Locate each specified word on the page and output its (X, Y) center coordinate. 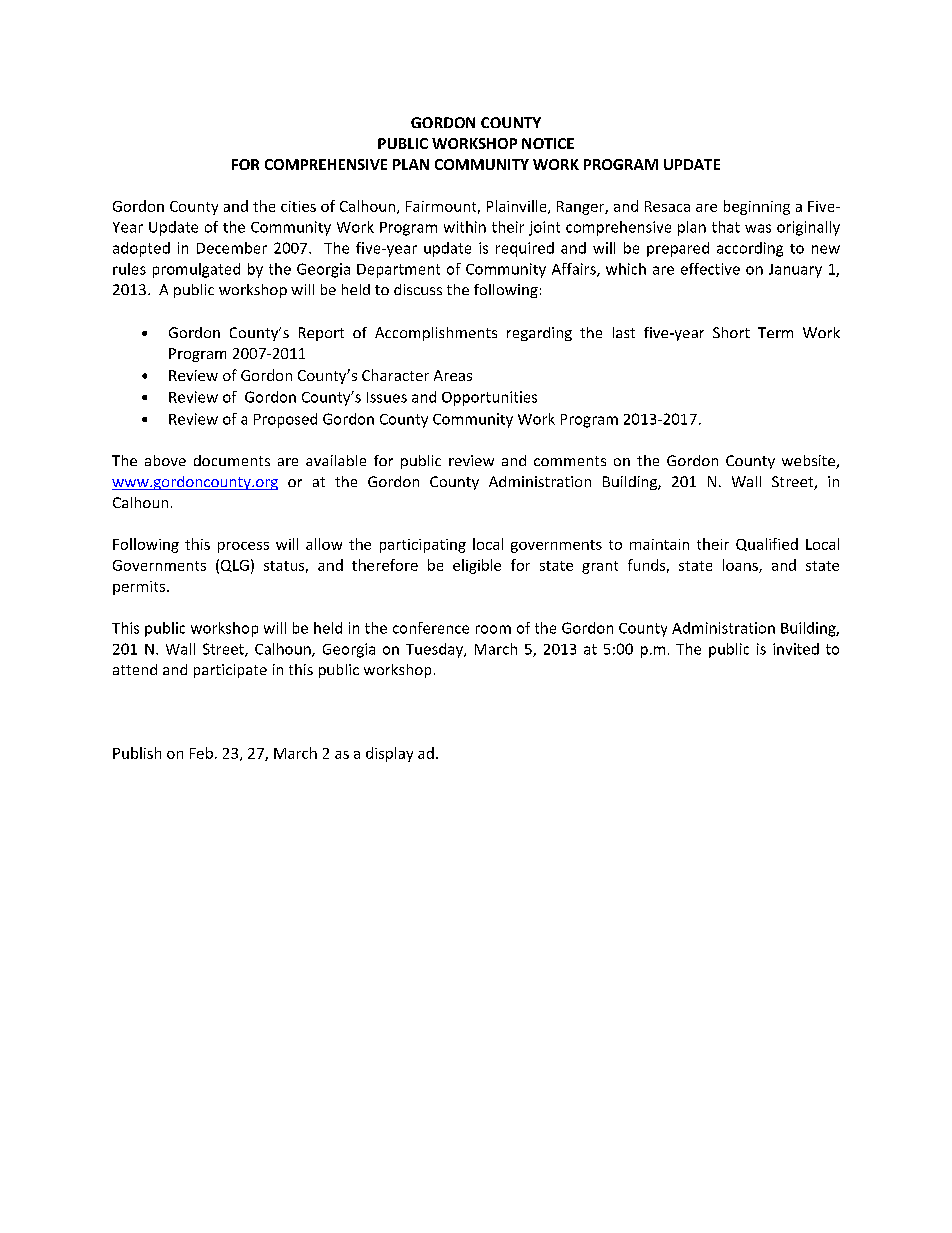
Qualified (767, 544)
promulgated (196, 270)
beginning (757, 207)
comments (570, 461)
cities (298, 206)
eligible (477, 566)
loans (741, 566)
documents (232, 460)
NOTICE (548, 143)
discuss (418, 289)
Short (731, 332)
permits (140, 588)
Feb (201, 753)
